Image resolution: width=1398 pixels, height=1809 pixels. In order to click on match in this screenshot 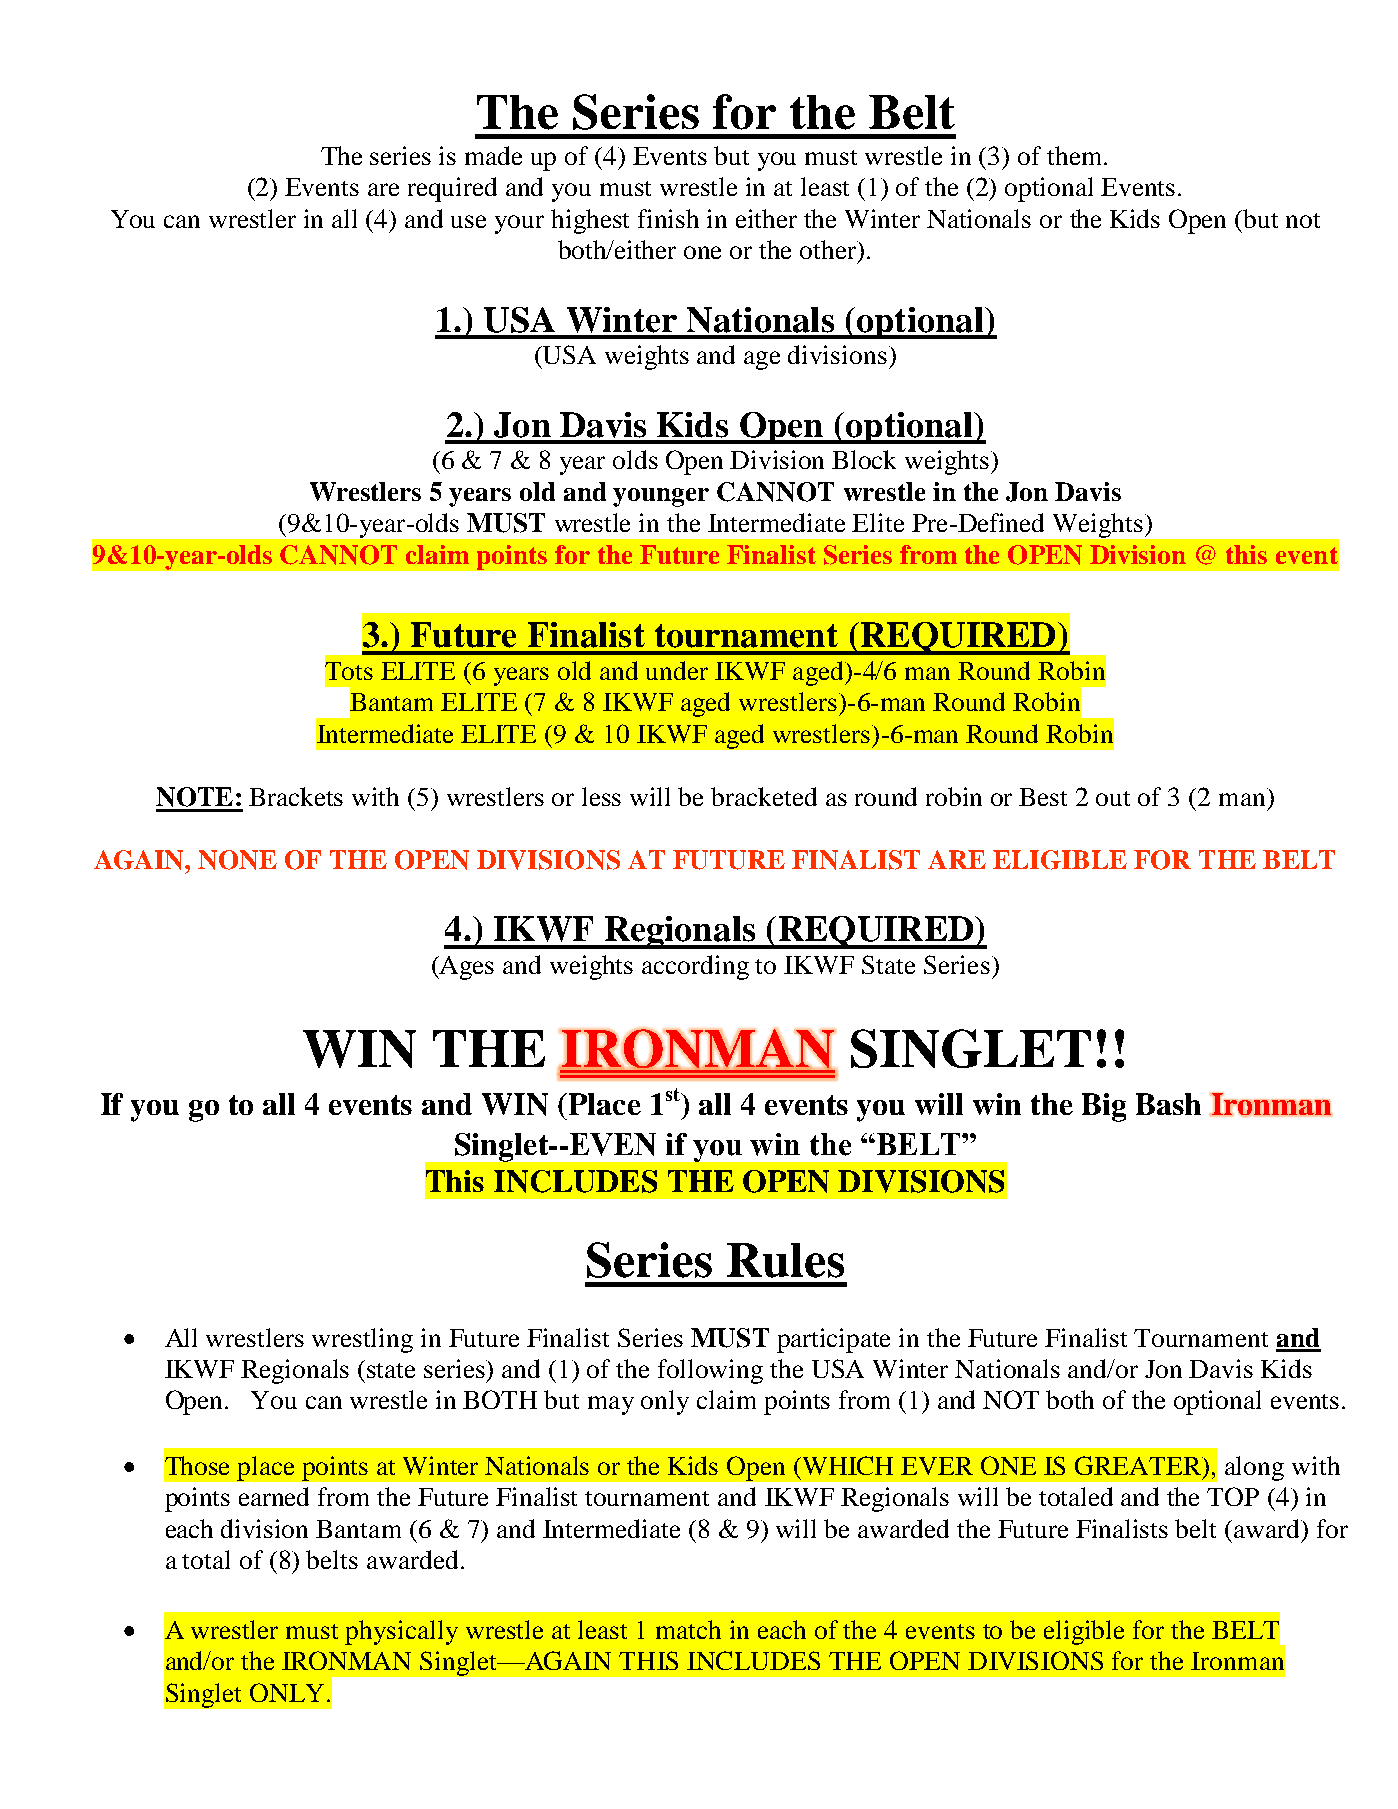, I will do `click(688, 1629)`.
